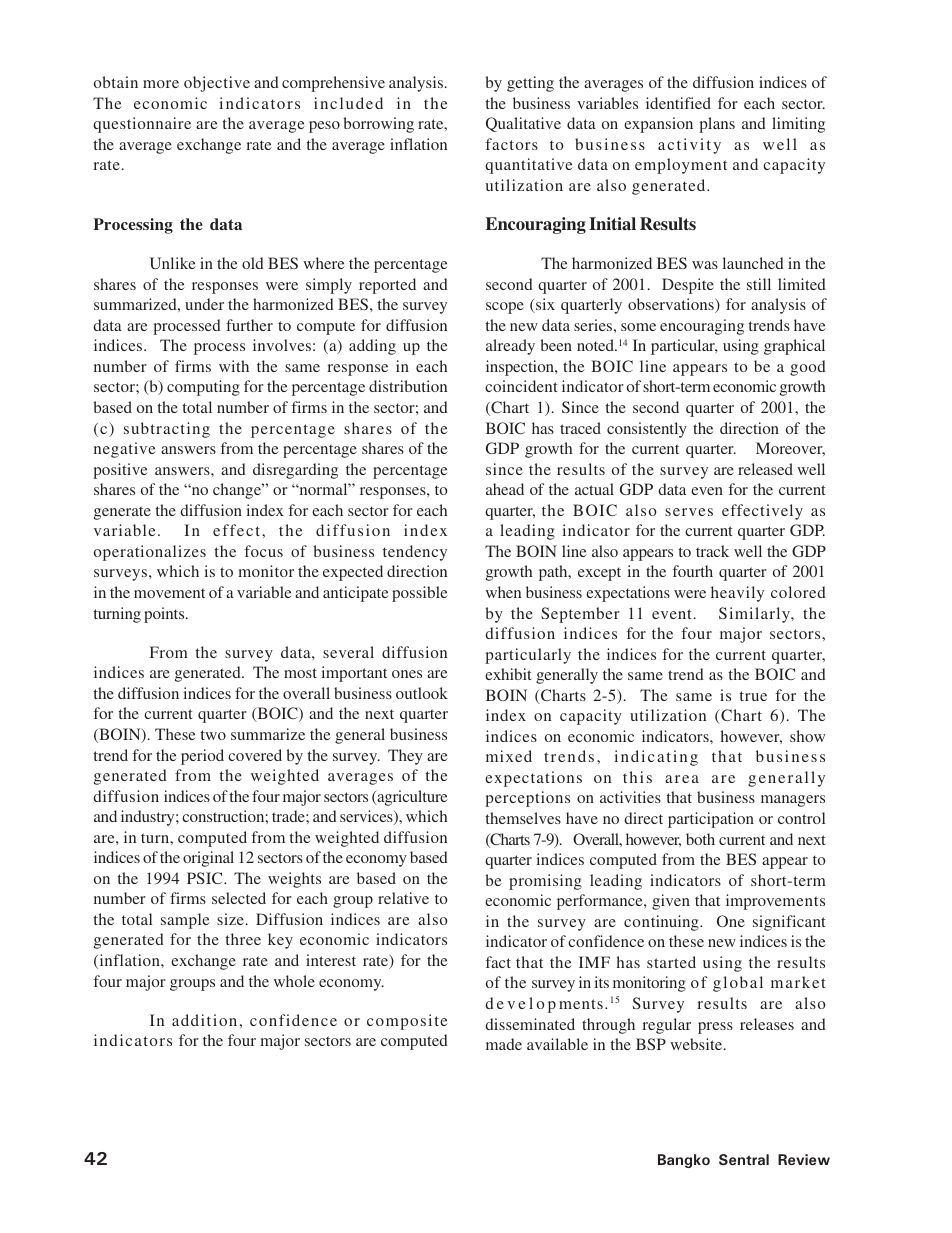 This screenshot has width=952, height=1233. I want to click on plans, so click(717, 125).
